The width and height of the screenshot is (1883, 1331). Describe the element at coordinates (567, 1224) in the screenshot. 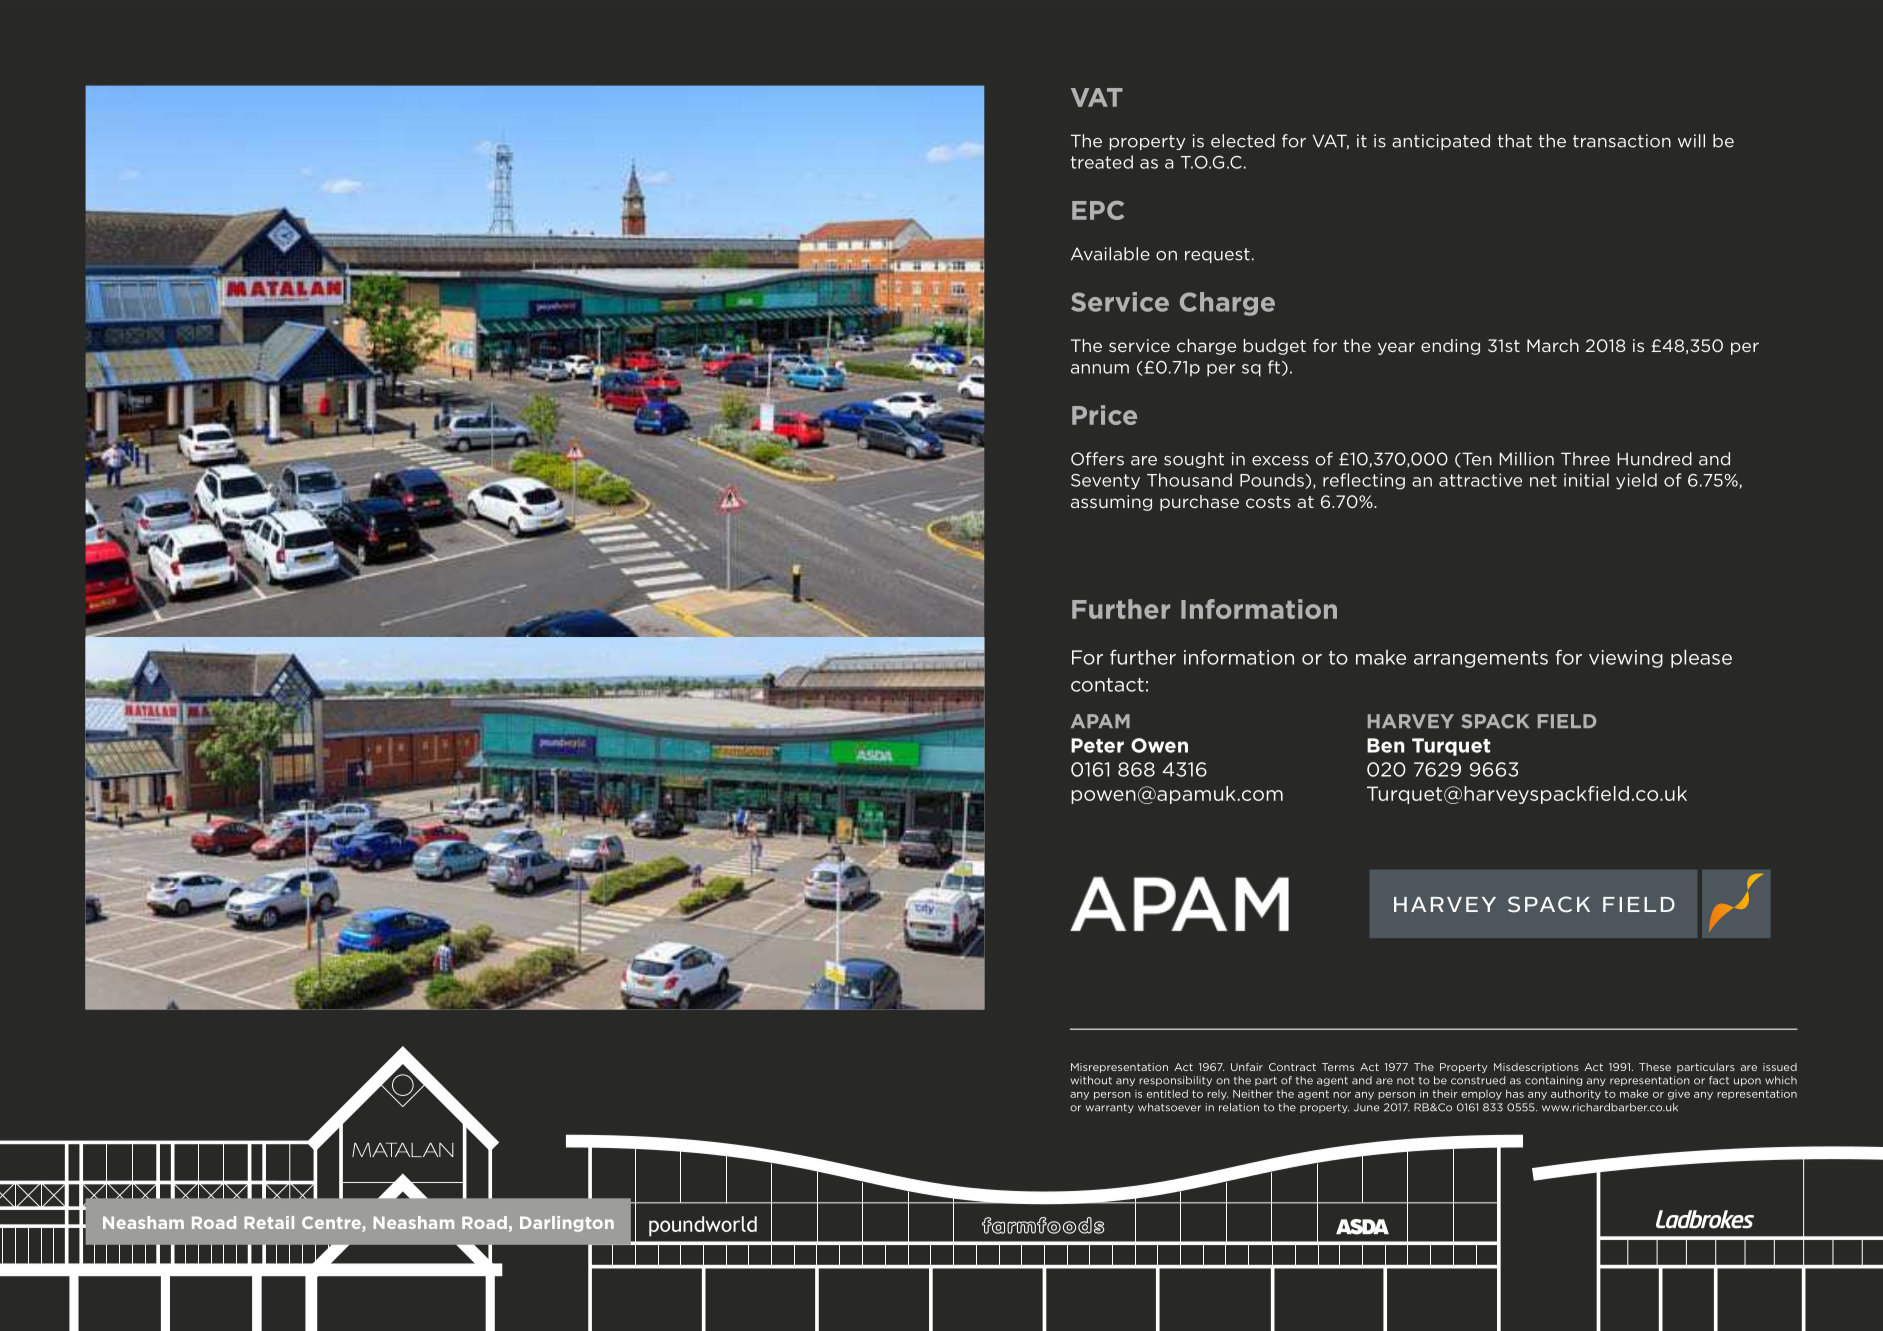

I see `Darlington` at that location.
